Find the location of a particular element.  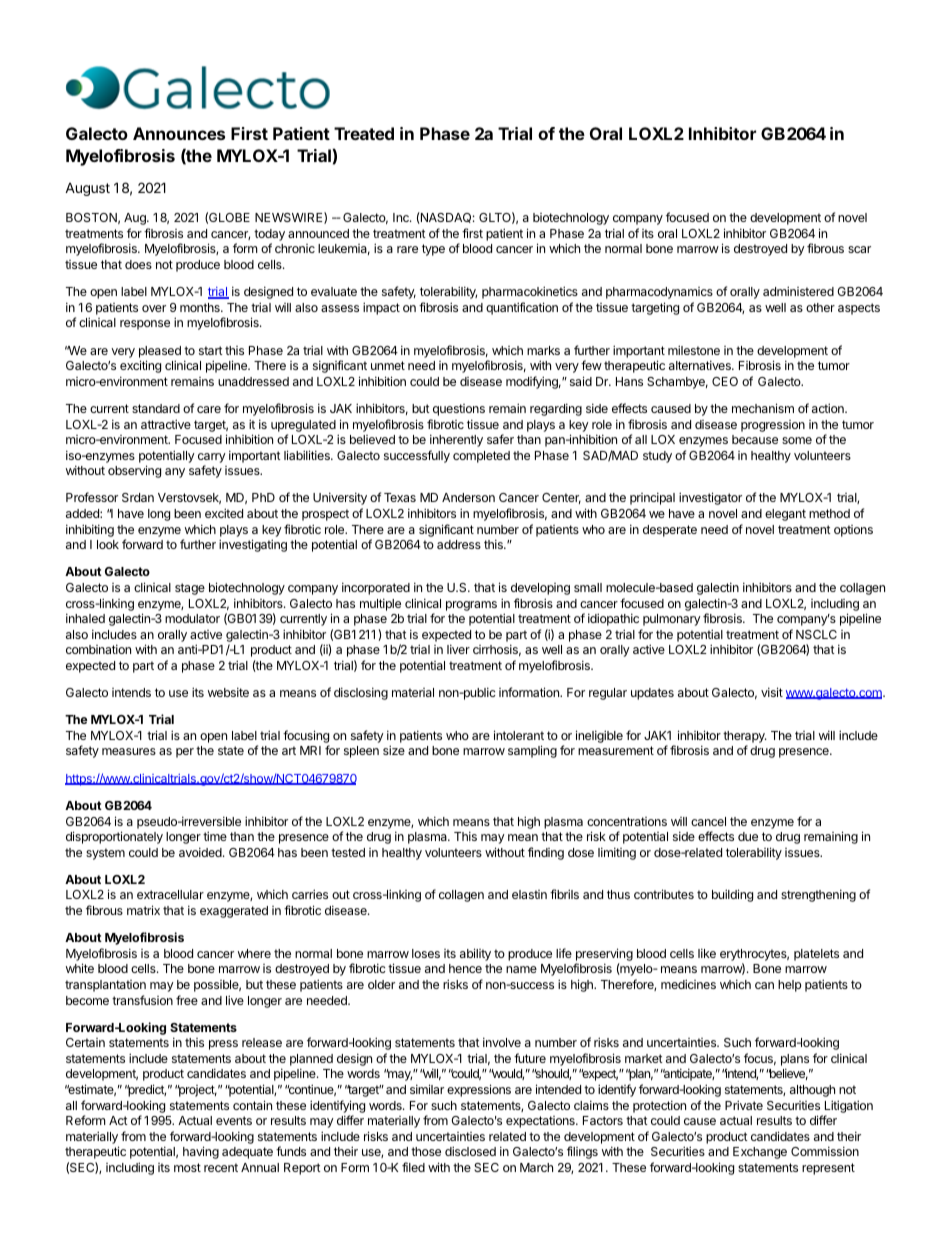

hence is located at coordinates (465, 968).
